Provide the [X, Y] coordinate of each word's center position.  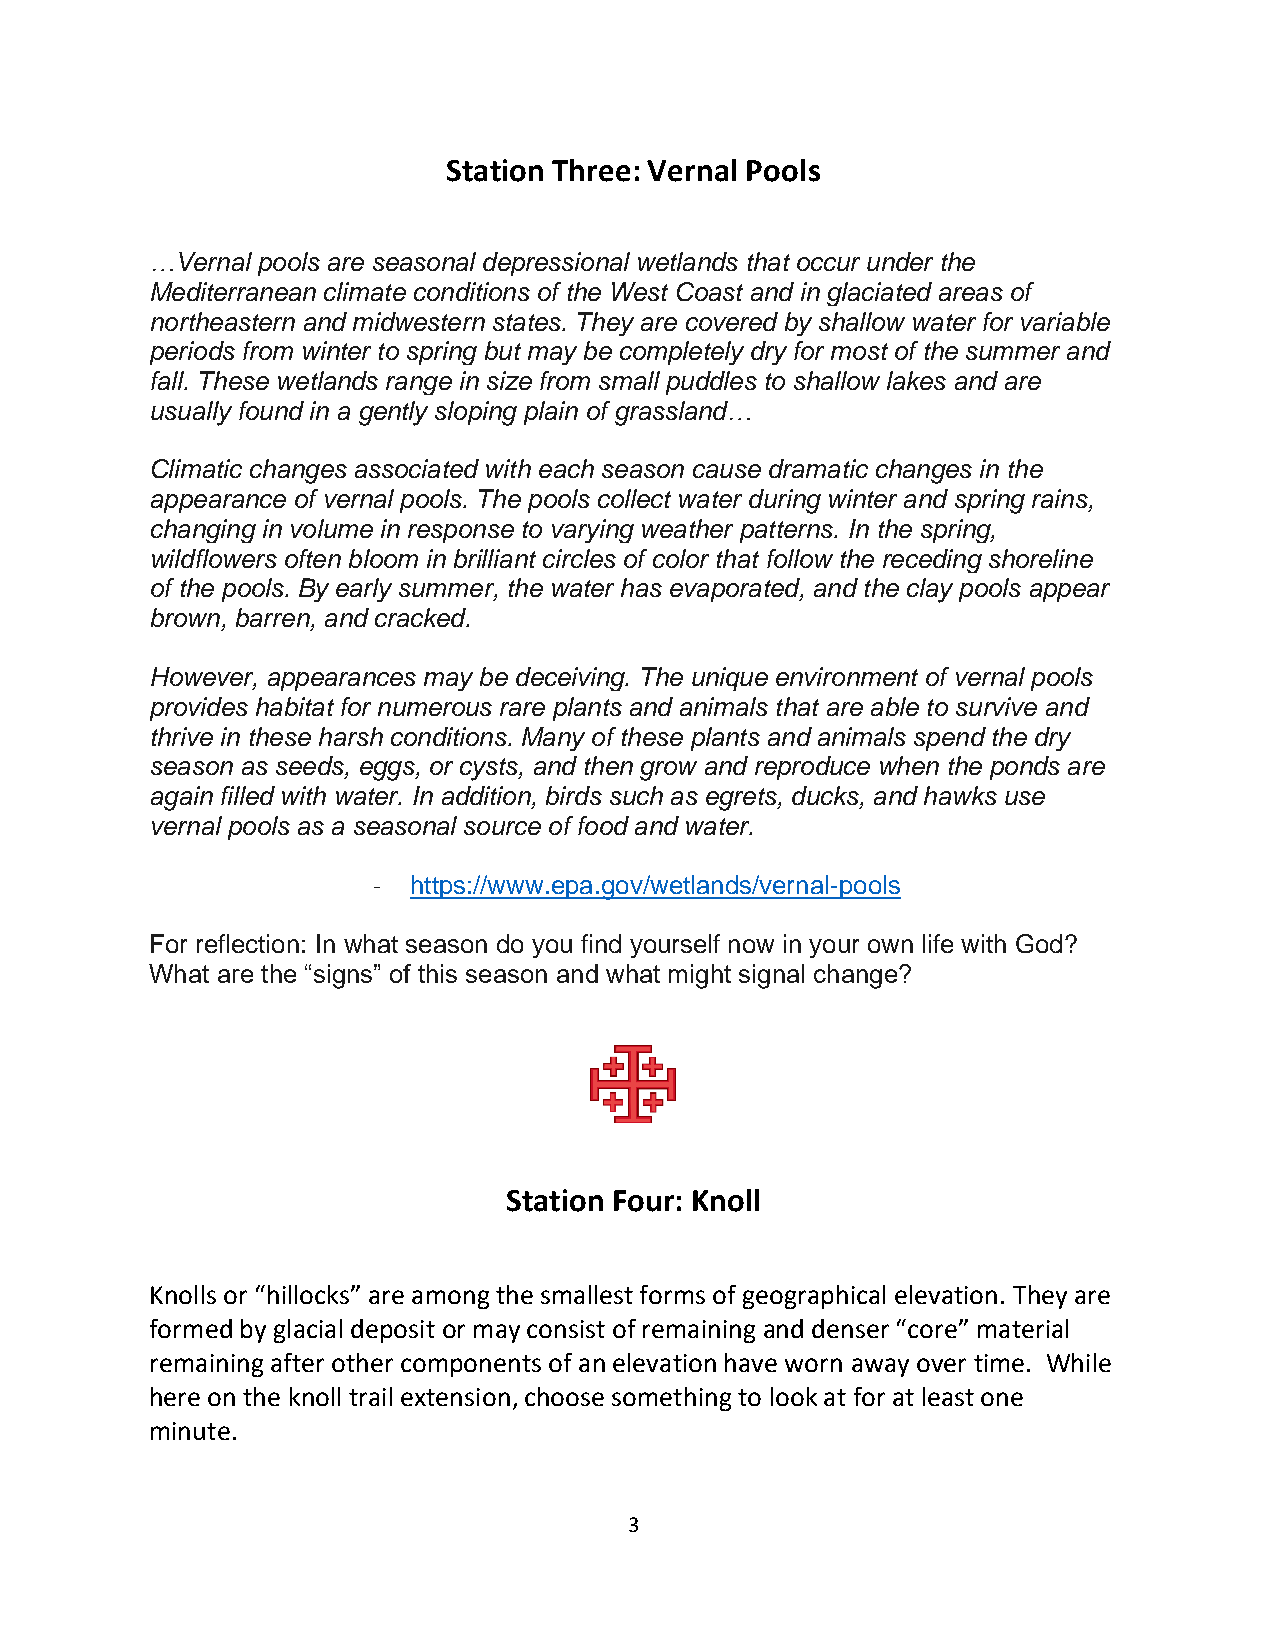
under [900, 261]
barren [274, 619]
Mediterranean [233, 291]
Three [591, 170]
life [938, 943]
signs [344, 976]
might [700, 976]
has [641, 587]
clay [930, 590]
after [297, 1362]
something [671, 1399]
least [948, 1396]
